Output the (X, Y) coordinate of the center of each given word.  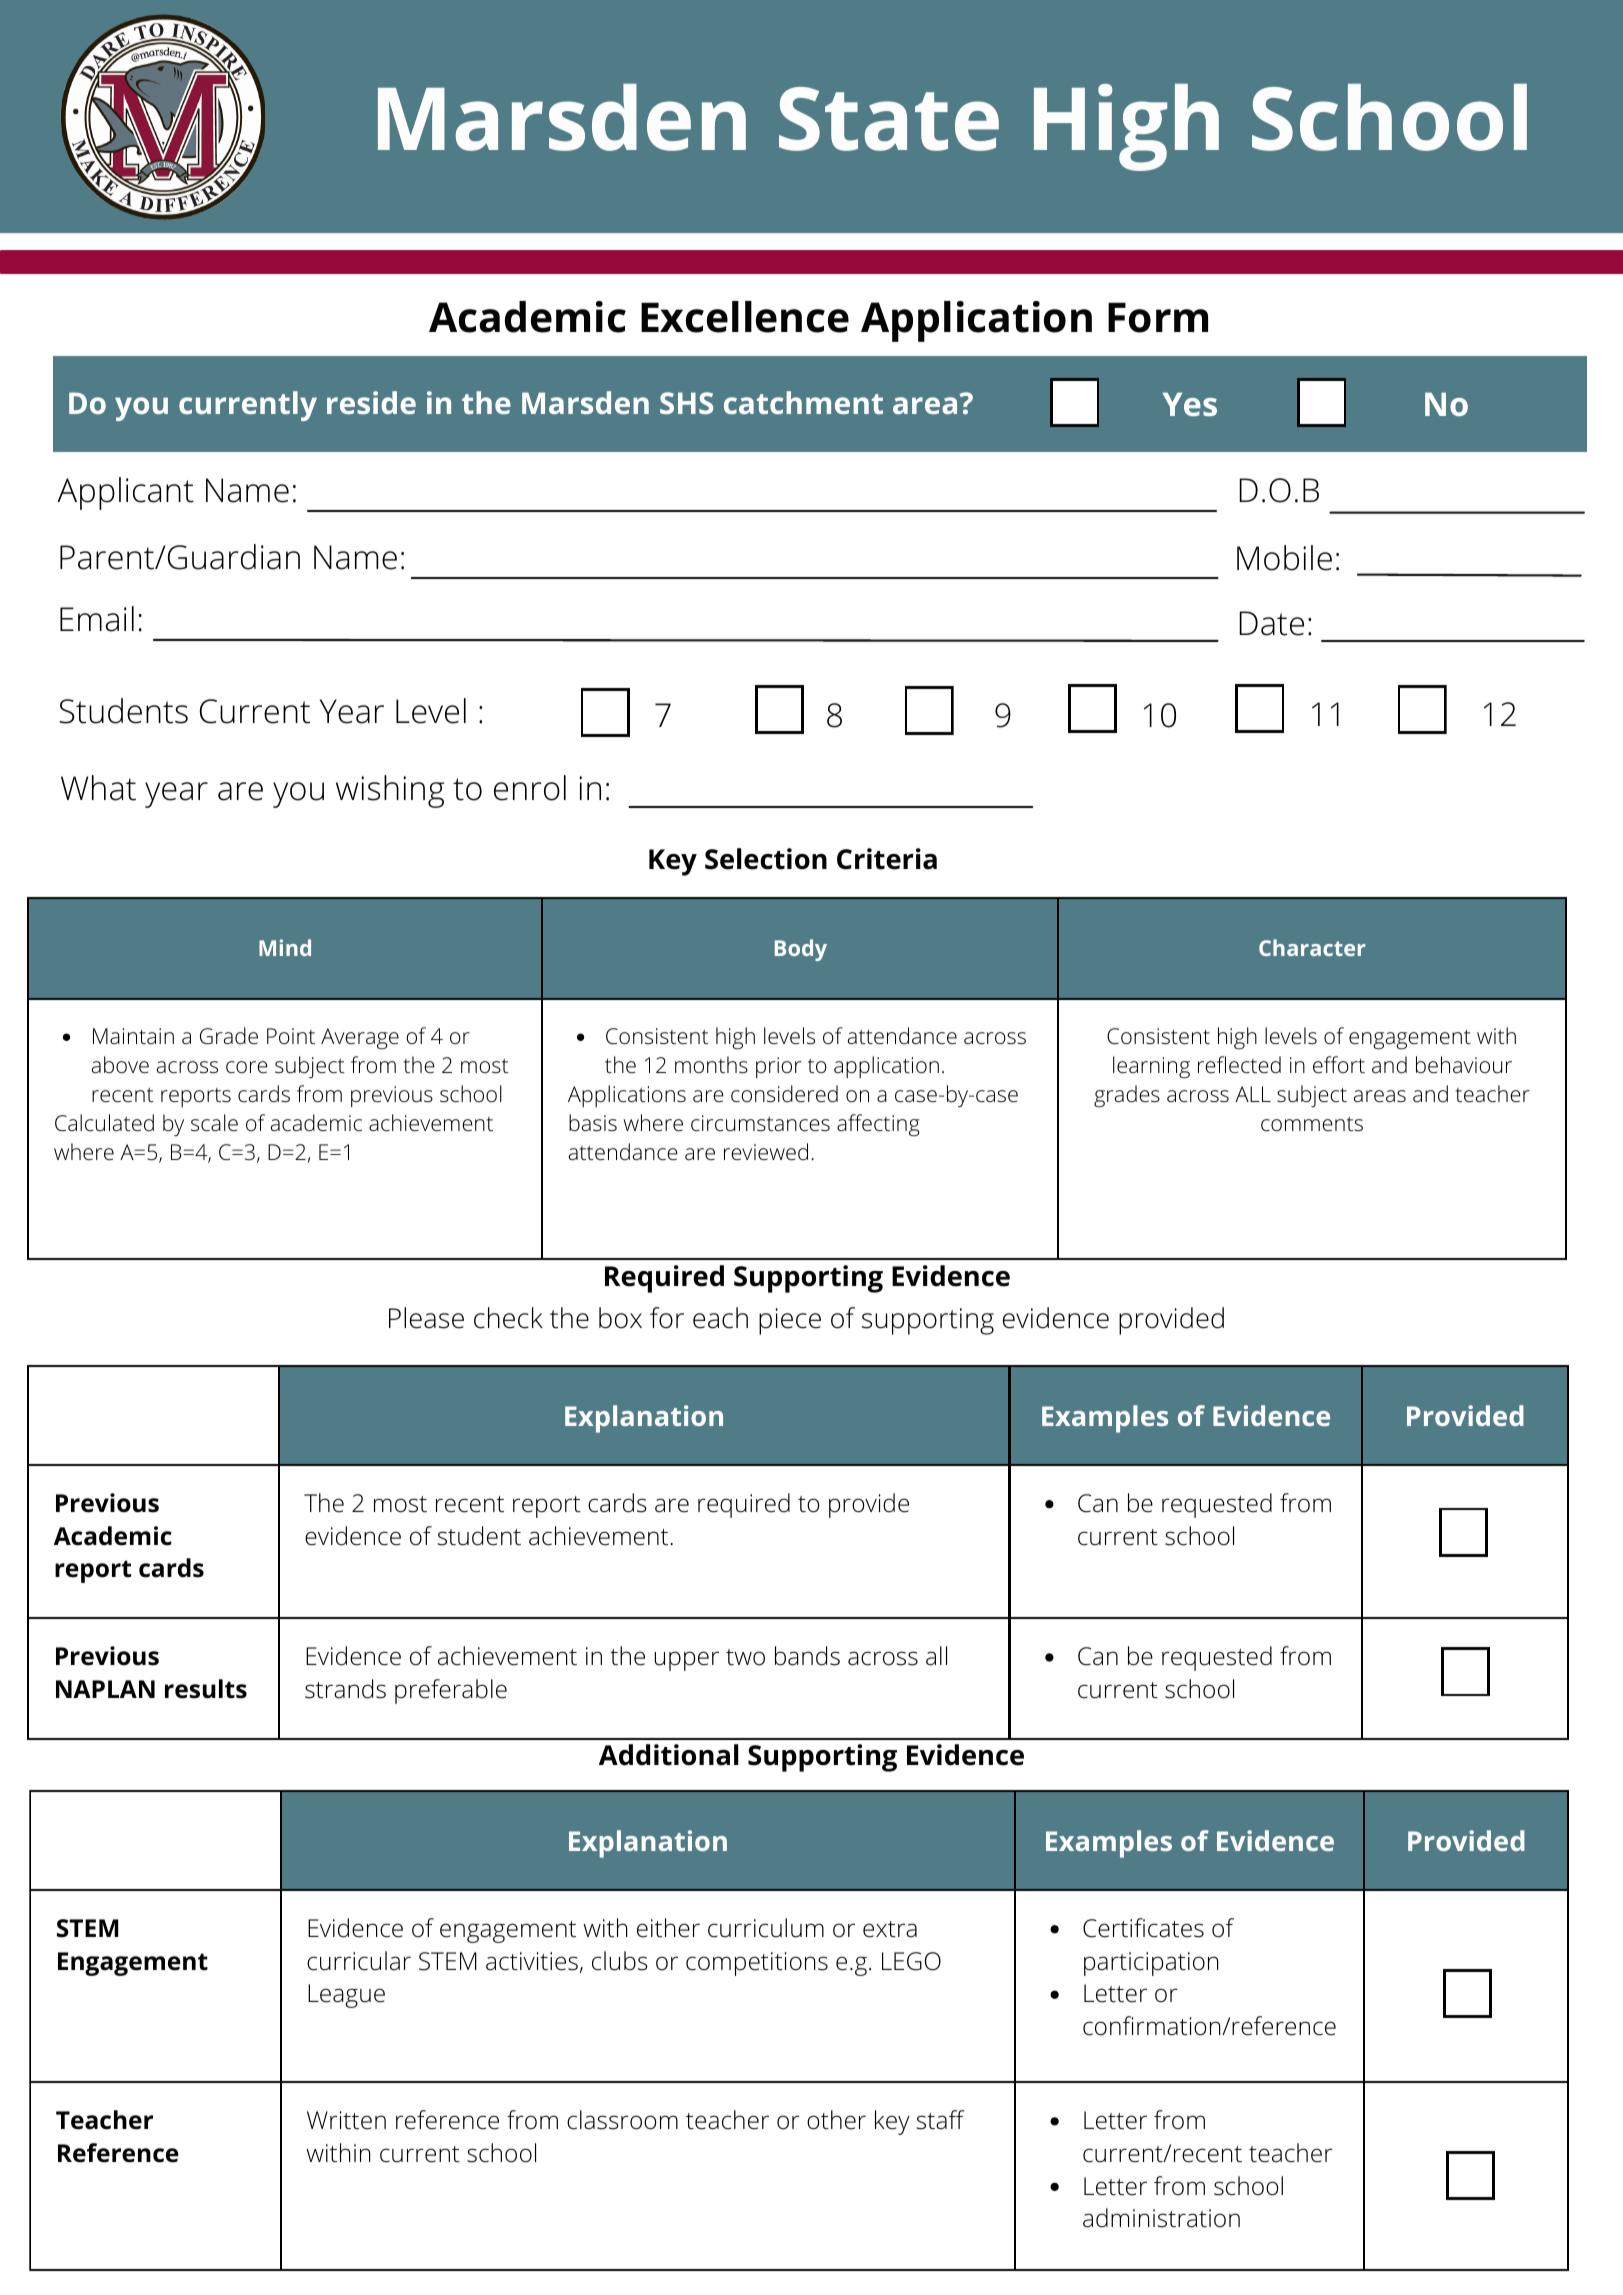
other (836, 2120)
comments (1312, 1124)
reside (371, 402)
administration (1161, 2218)
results (206, 1689)
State (889, 119)
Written (346, 2120)
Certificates (1143, 1928)
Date (1271, 623)
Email (97, 619)
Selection (766, 859)
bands (807, 1656)
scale (214, 1123)
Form (1158, 317)
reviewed (766, 1152)
